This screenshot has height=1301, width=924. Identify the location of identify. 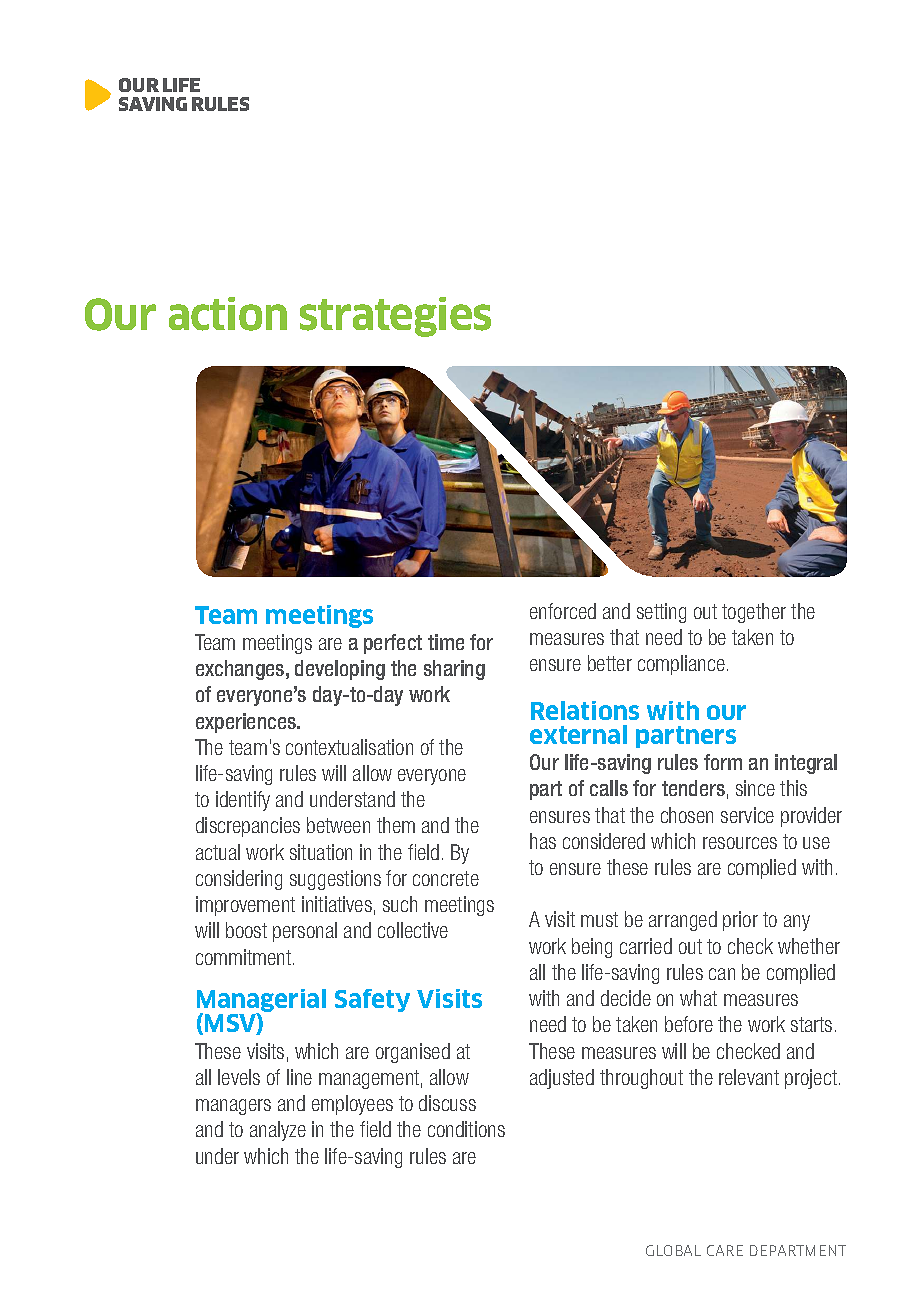
(243, 801).
